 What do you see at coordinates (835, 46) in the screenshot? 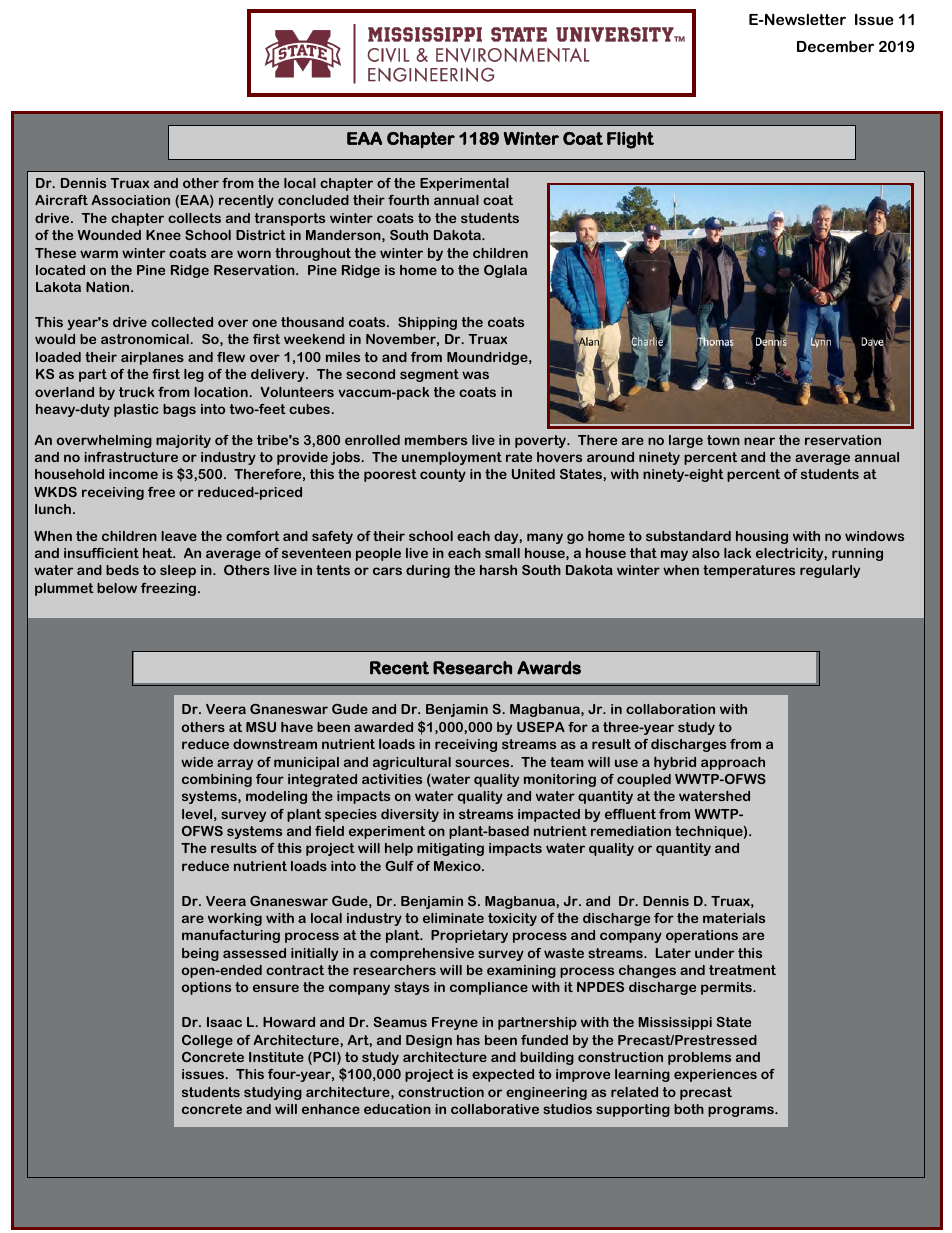
I see `December` at bounding box center [835, 46].
